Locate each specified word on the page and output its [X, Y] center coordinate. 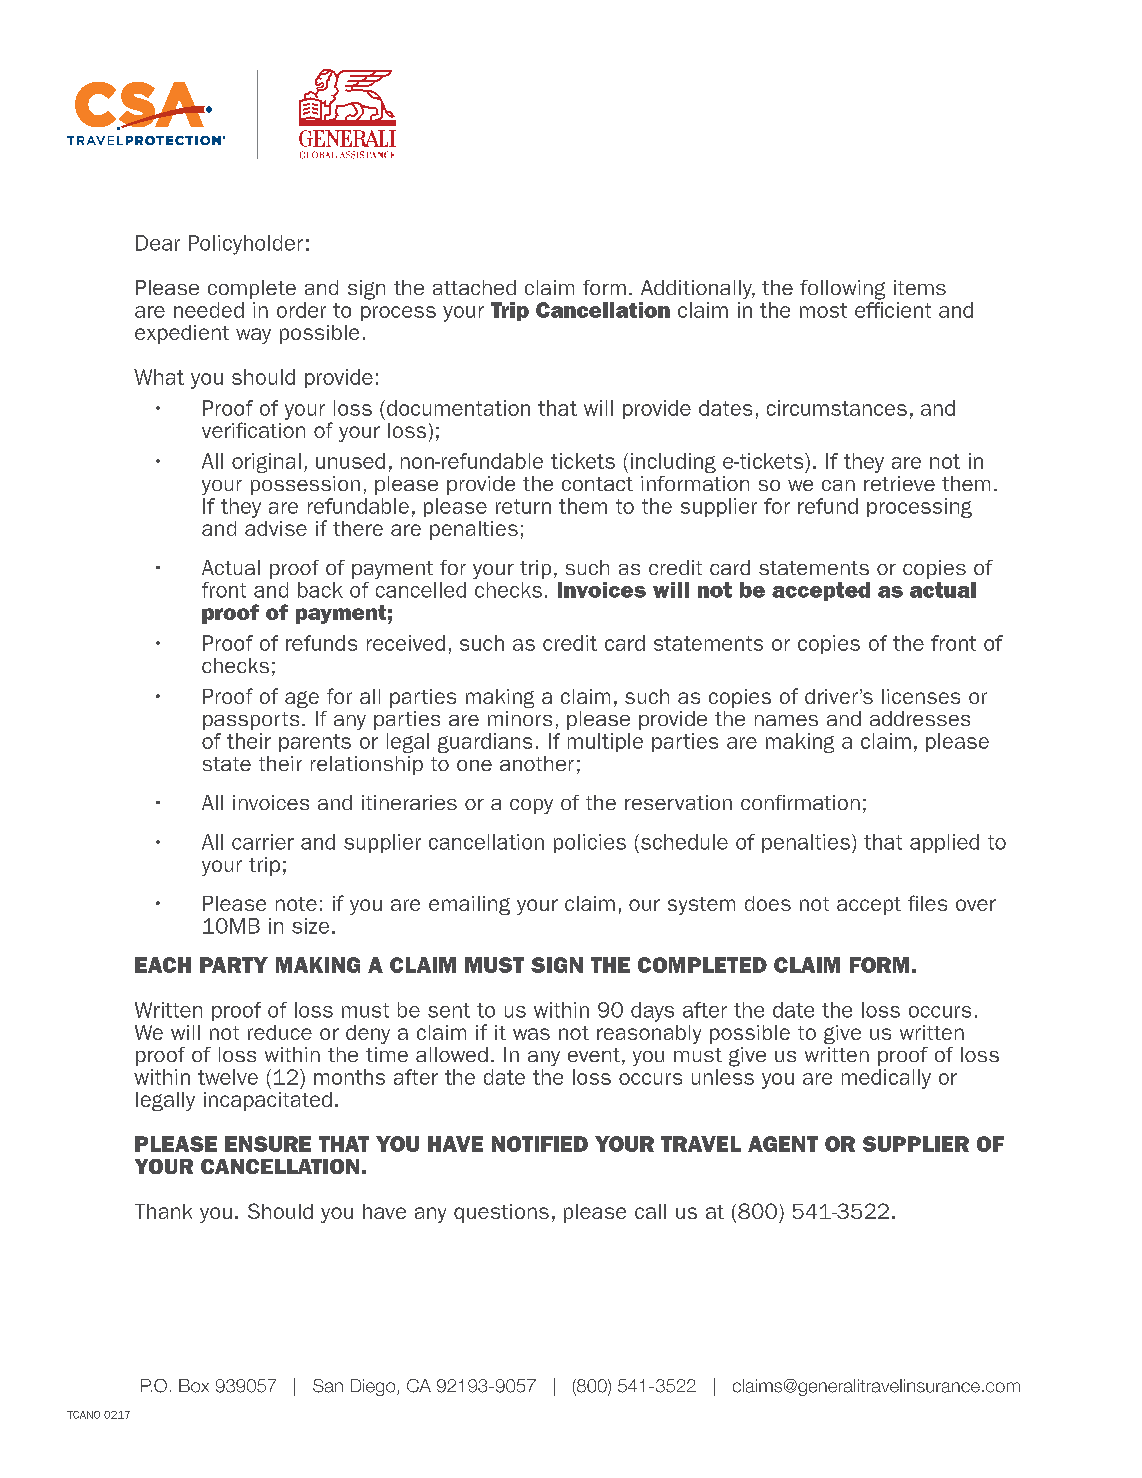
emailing [469, 905]
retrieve [899, 483]
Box [194, 1386]
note [296, 904]
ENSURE [268, 1144]
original [266, 463]
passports [251, 721]
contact [597, 484]
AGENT [783, 1144]
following [842, 290]
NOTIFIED [540, 1144]
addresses [920, 718]
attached [474, 287]
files [927, 903]
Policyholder [246, 245]
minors [520, 718]
